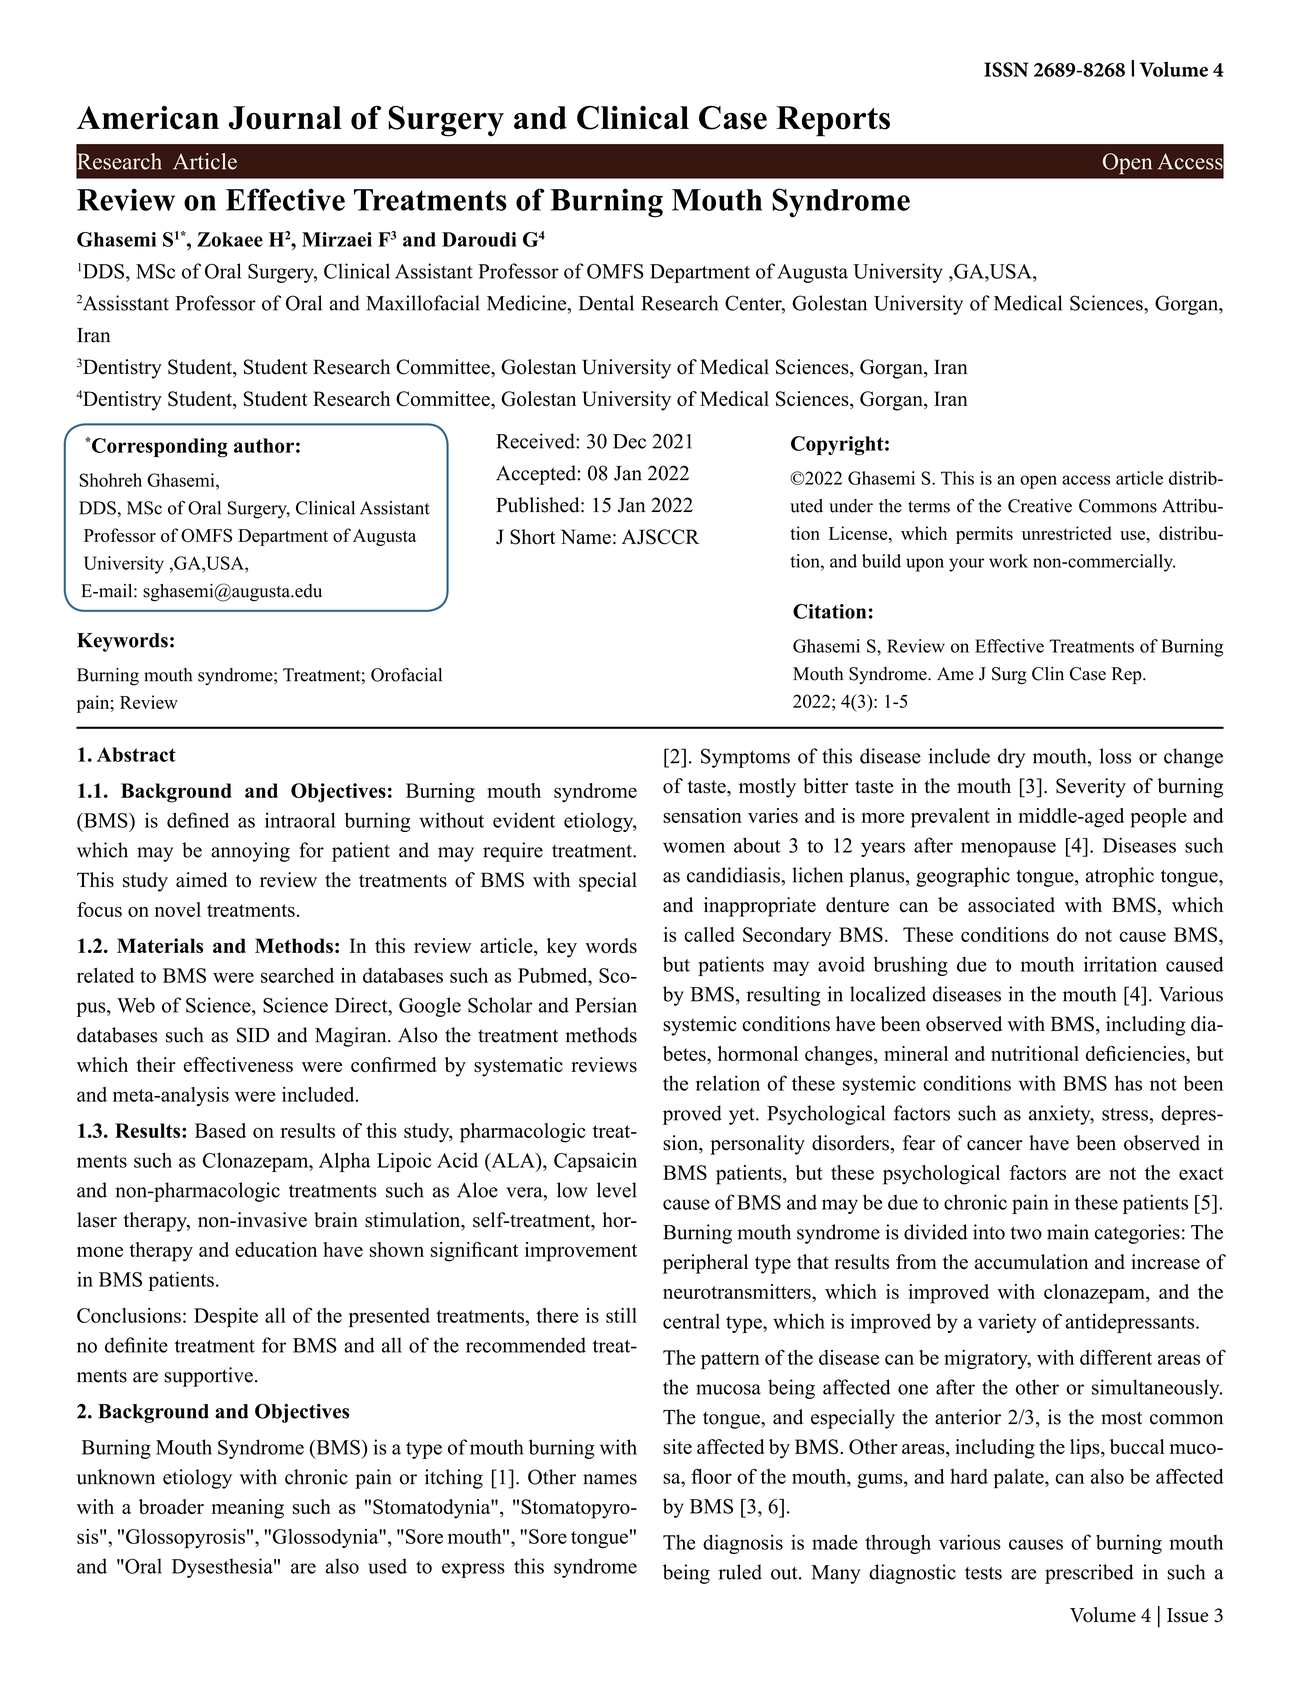  What do you see at coordinates (406, 675) in the screenshot?
I see `Orofacial` at bounding box center [406, 675].
